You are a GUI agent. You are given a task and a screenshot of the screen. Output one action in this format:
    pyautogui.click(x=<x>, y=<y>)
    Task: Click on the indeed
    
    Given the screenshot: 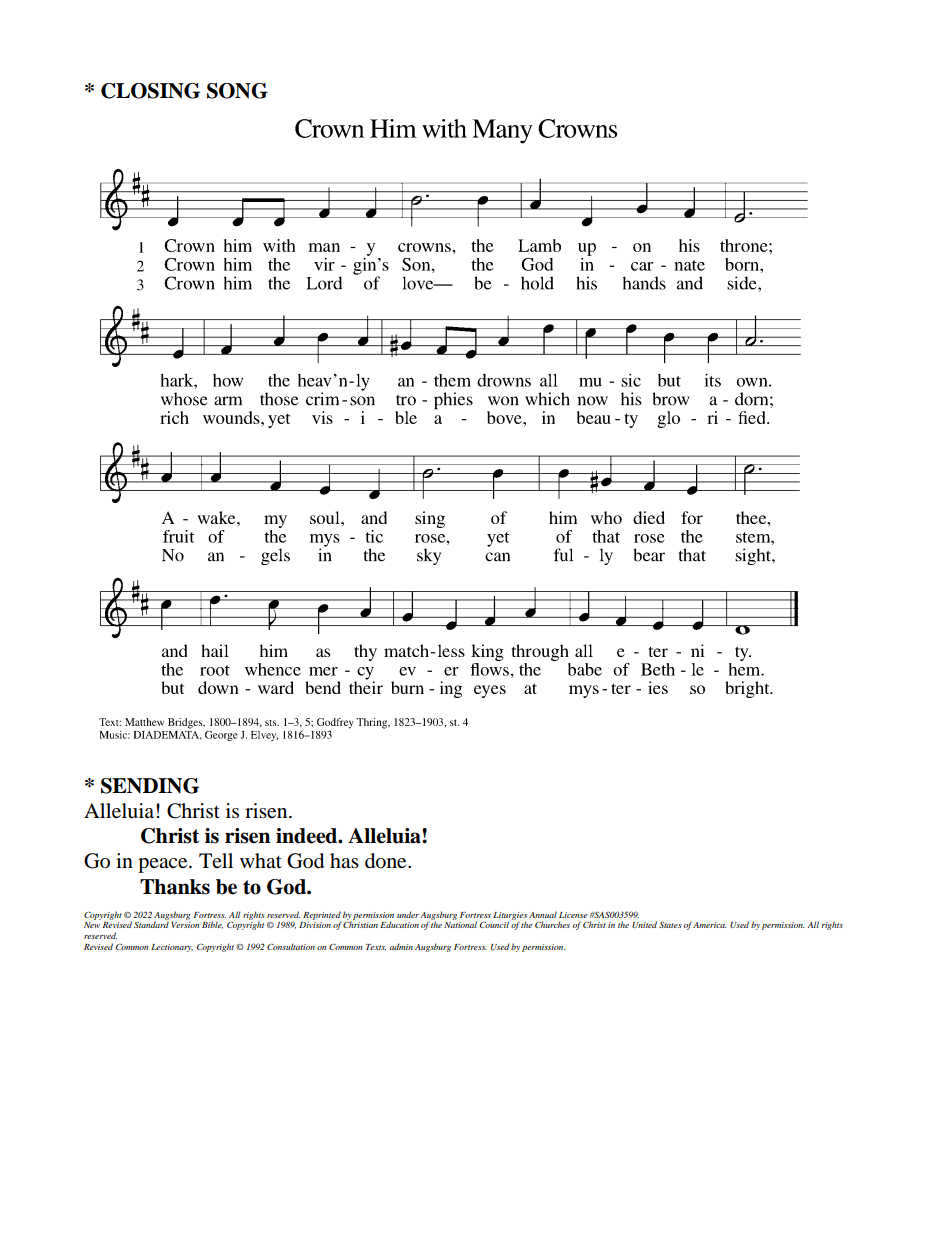 What is the action you would take?
    pyautogui.click(x=308, y=836)
